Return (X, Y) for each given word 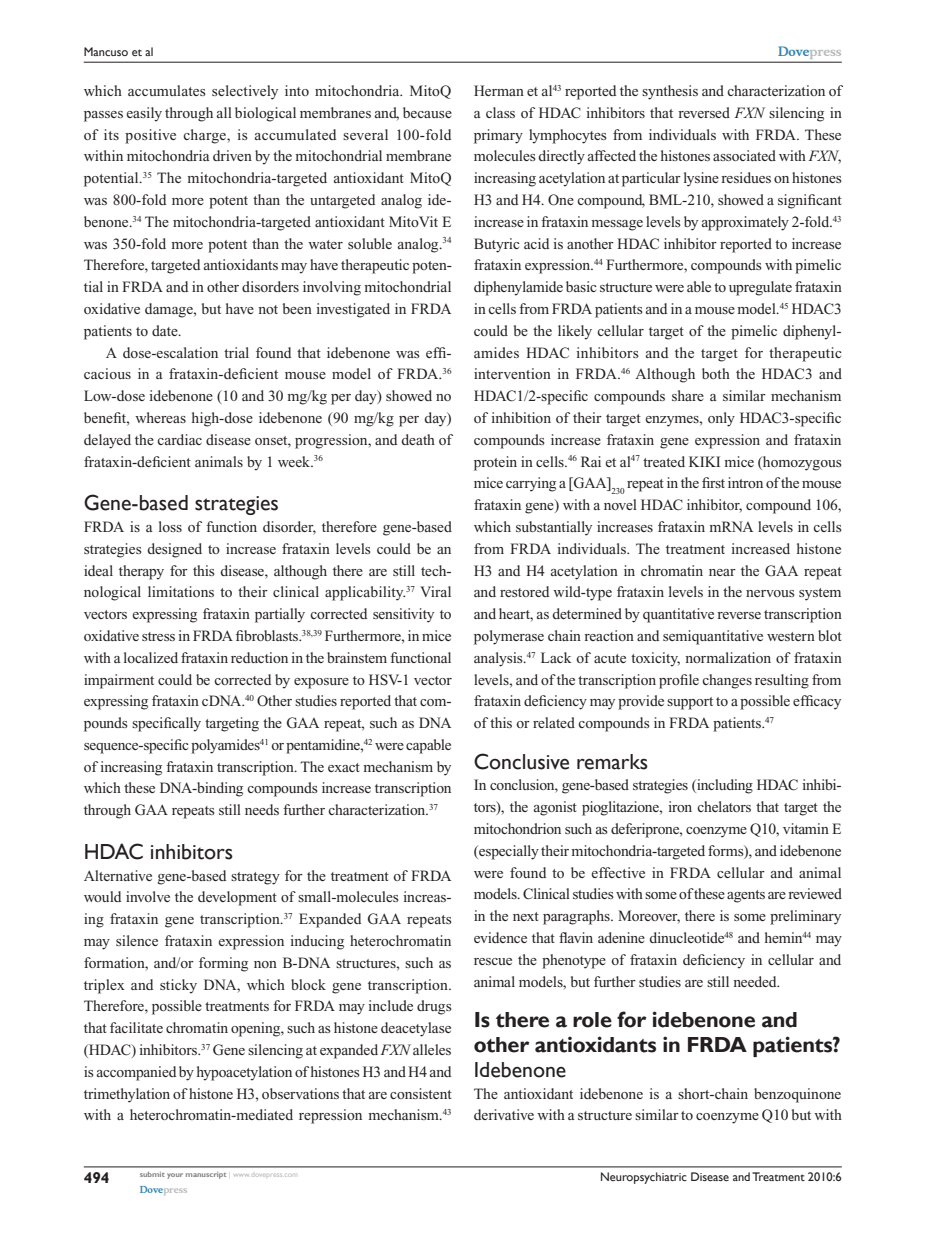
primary (498, 136)
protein (495, 463)
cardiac (179, 439)
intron (745, 482)
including (724, 786)
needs (262, 809)
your (175, 1176)
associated (744, 155)
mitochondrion (517, 828)
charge (205, 136)
